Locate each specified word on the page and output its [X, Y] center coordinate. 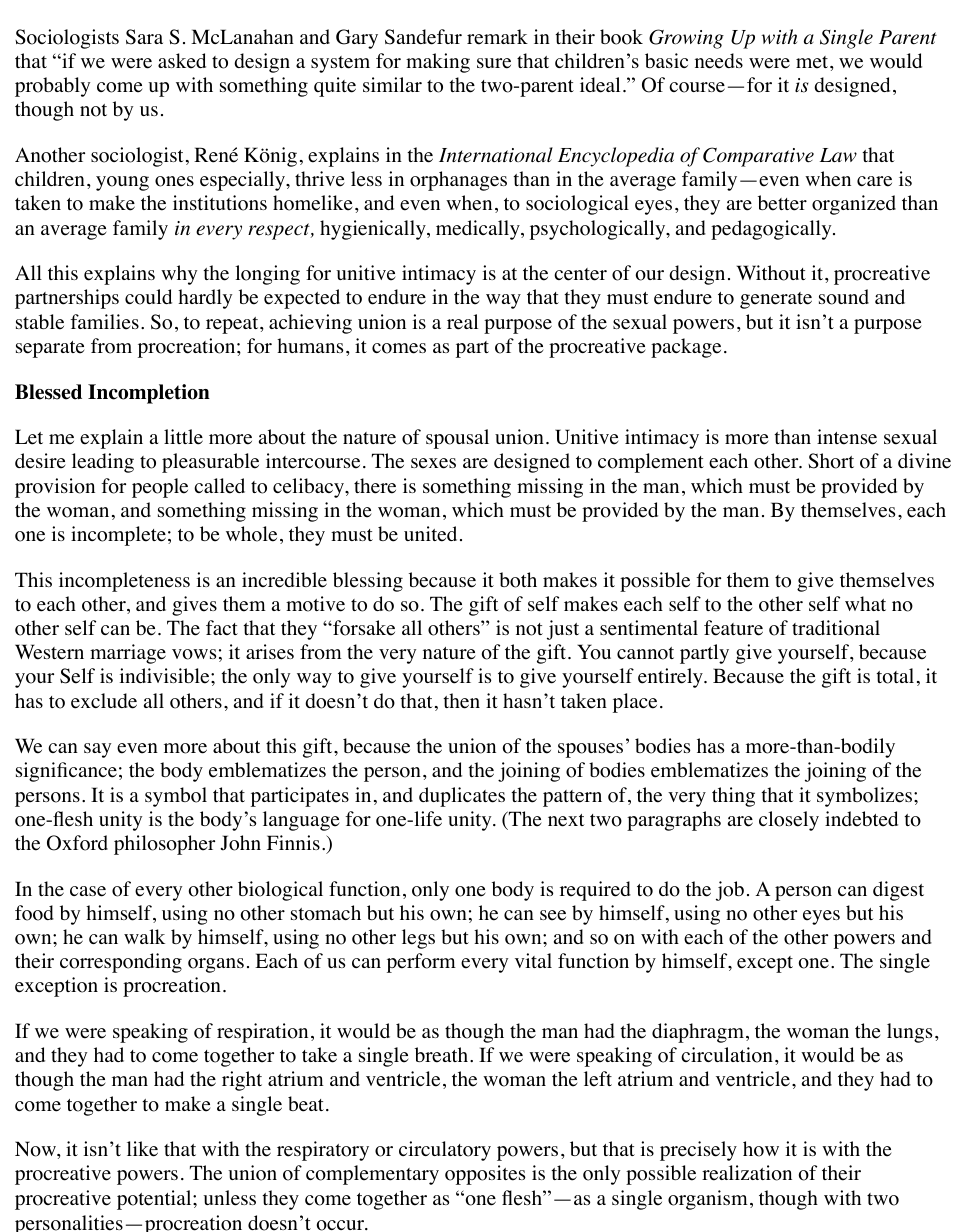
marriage [128, 654]
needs [719, 61]
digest [898, 891]
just [563, 630]
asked [182, 61]
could [148, 297]
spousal [457, 439]
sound [844, 297]
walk [144, 936]
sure [494, 63]
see [553, 915]
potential [155, 1200]
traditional [836, 628]
